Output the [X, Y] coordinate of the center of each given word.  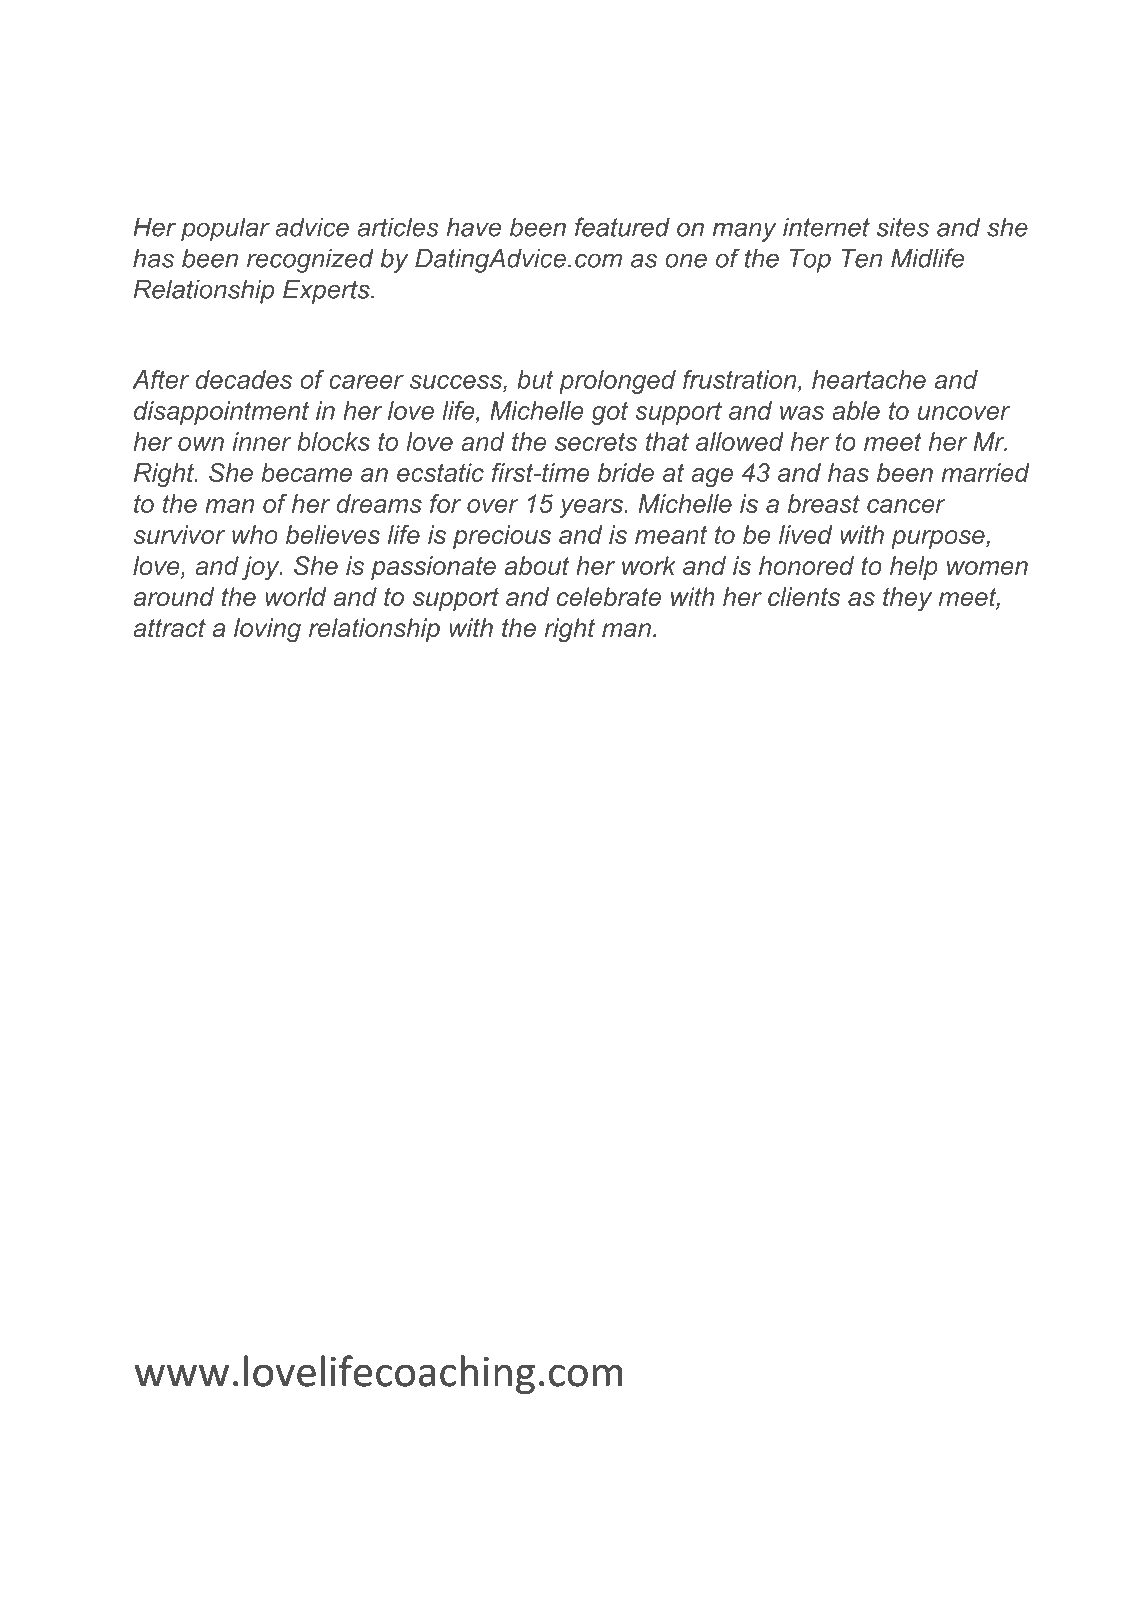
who [255, 534]
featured [622, 227]
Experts [327, 292]
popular [225, 229]
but [535, 379]
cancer [906, 506]
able [856, 410]
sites [903, 227]
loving [267, 630]
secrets [596, 442]
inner [262, 441]
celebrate [609, 596]
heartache [869, 379]
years [592, 508]
